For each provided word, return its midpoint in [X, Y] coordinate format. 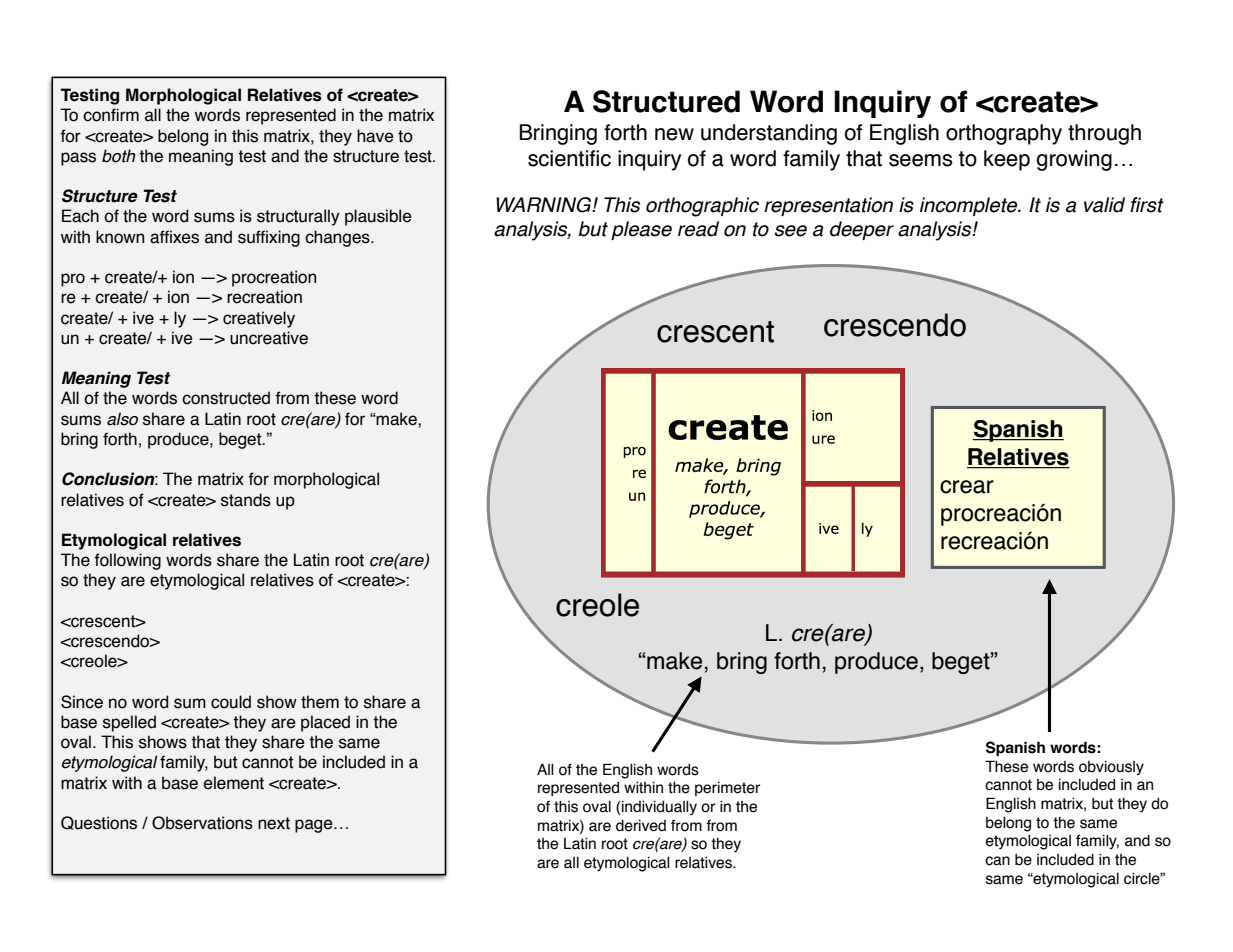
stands [246, 500]
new [674, 134]
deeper [862, 230]
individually [659, 807]
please [641, 230]
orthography [1004, 134]
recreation [264, 297]
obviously [1111, 768]
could [231, 702]
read [698, 229]
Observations [202, 823]
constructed [226, 398]
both [119, 156]
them [320, 702]
